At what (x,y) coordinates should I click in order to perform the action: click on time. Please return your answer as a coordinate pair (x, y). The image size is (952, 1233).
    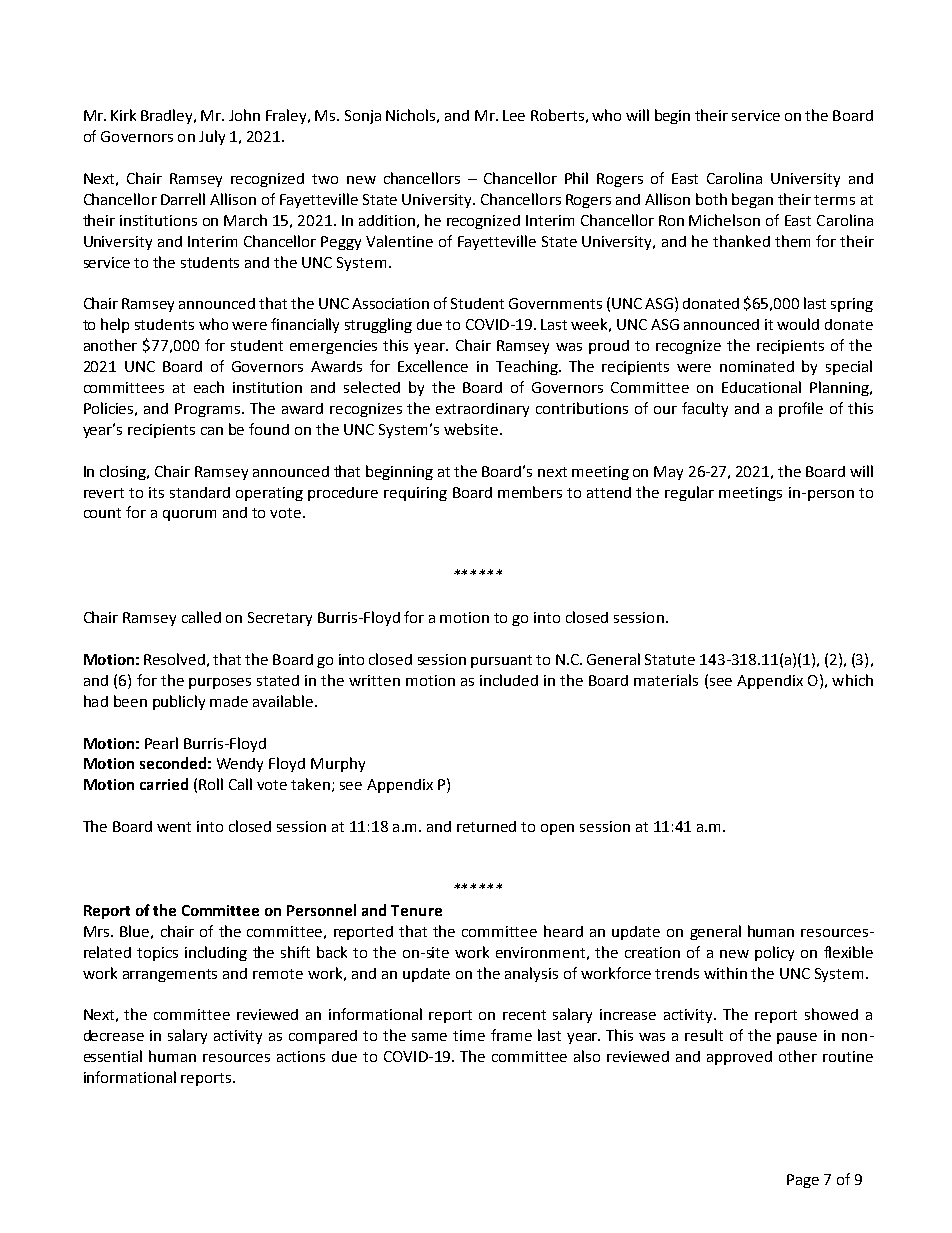
    Looking at the image, I should click on (469, 1035).
